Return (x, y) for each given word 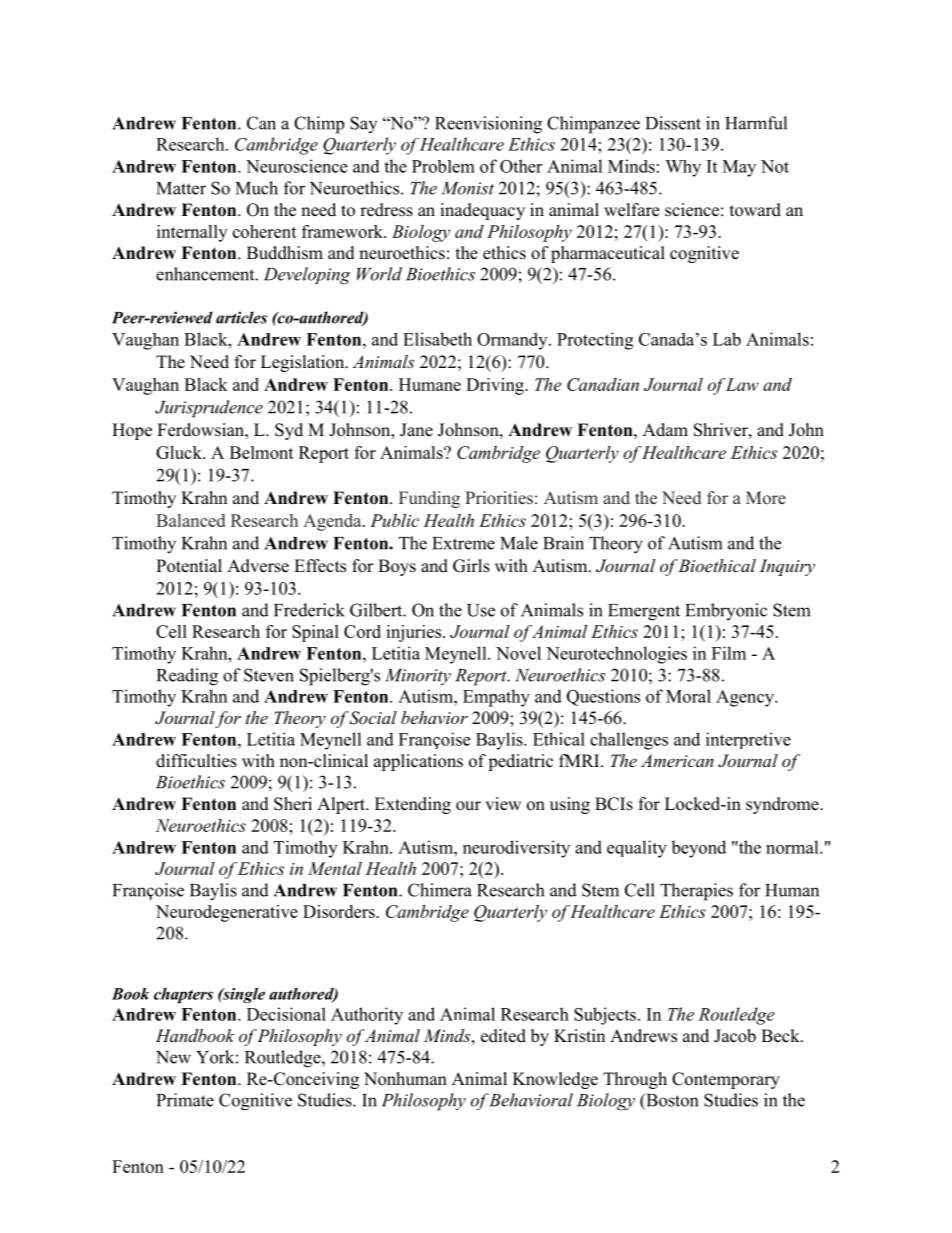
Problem (443, 166)
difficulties (196, 761)
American (677, 760)
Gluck (180, 452)
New (173, 1057)
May (739, 168)
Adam (665, 429)
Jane (416, 430)
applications (418, 762)
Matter (181, 188)
